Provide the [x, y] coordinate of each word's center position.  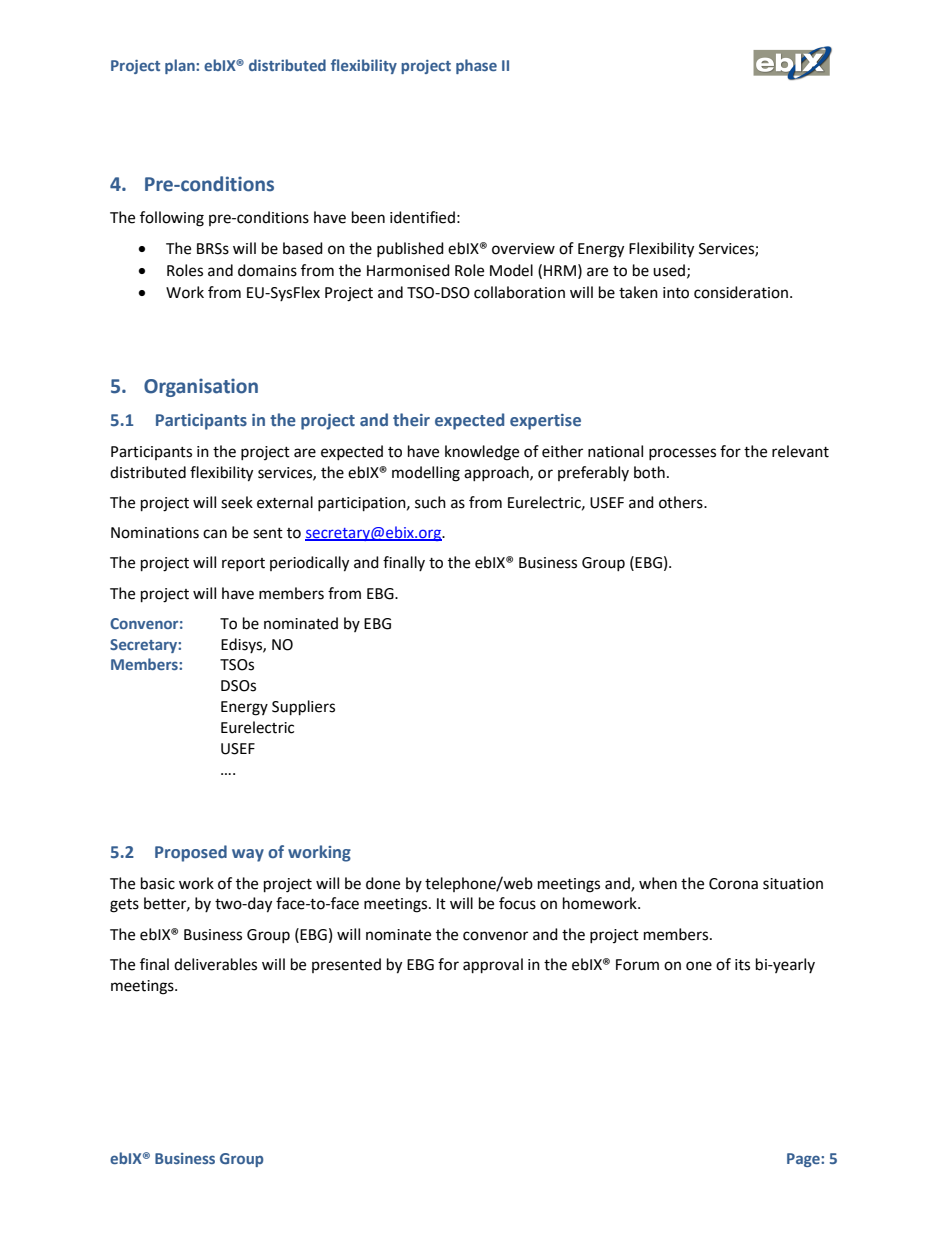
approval [493, 966]
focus [517, 903]
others [682, 502]
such [430, 502]
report [243, 564]
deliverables [215, 964]
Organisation [201, 387]
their [411, 420]
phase [476, 66]
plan [181, 66]
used [669, 270]
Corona [733, 884]
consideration [741, 292]
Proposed [191, 853]
